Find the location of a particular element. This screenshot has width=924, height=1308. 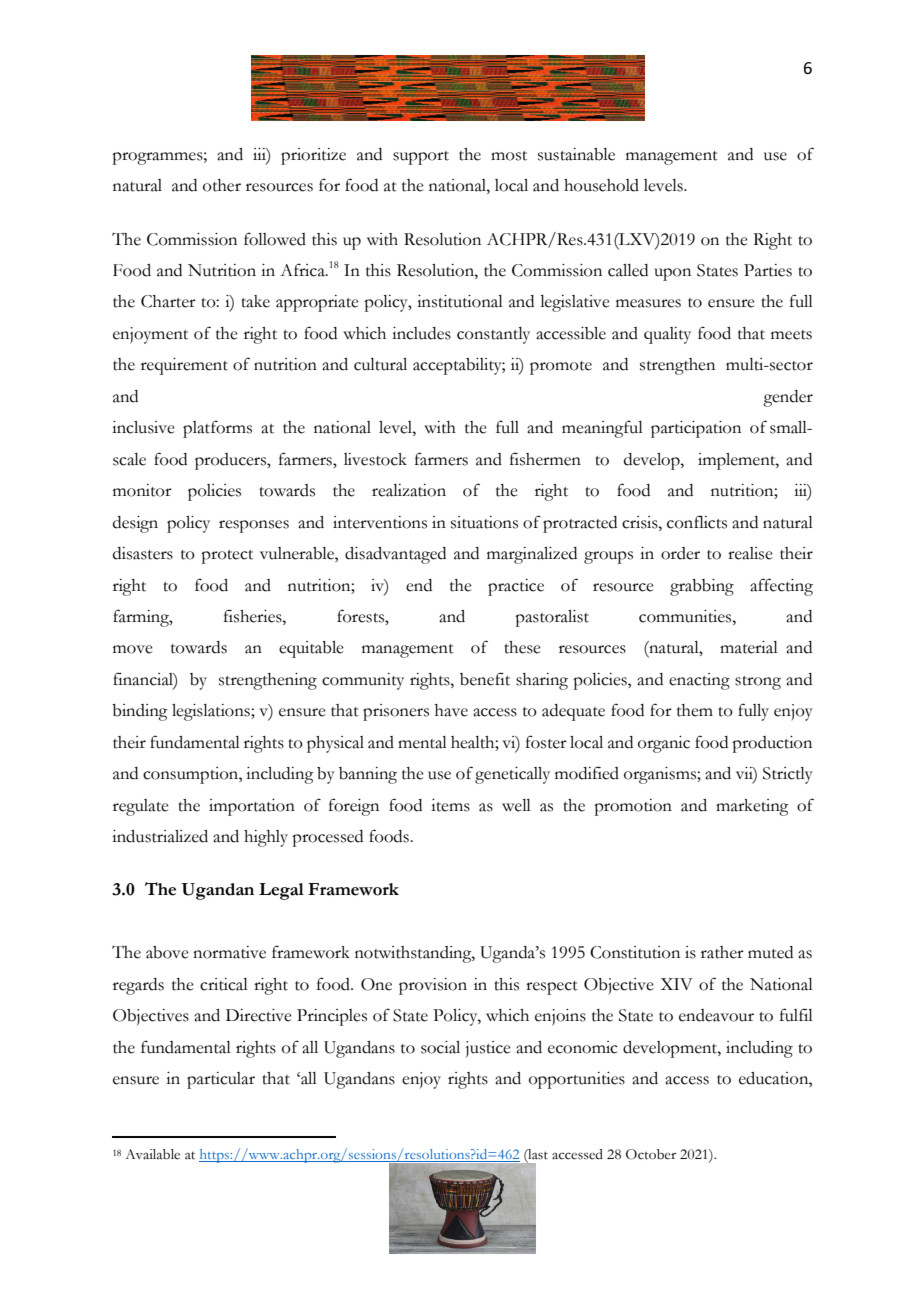

other is located at coordinates (222, 185).
